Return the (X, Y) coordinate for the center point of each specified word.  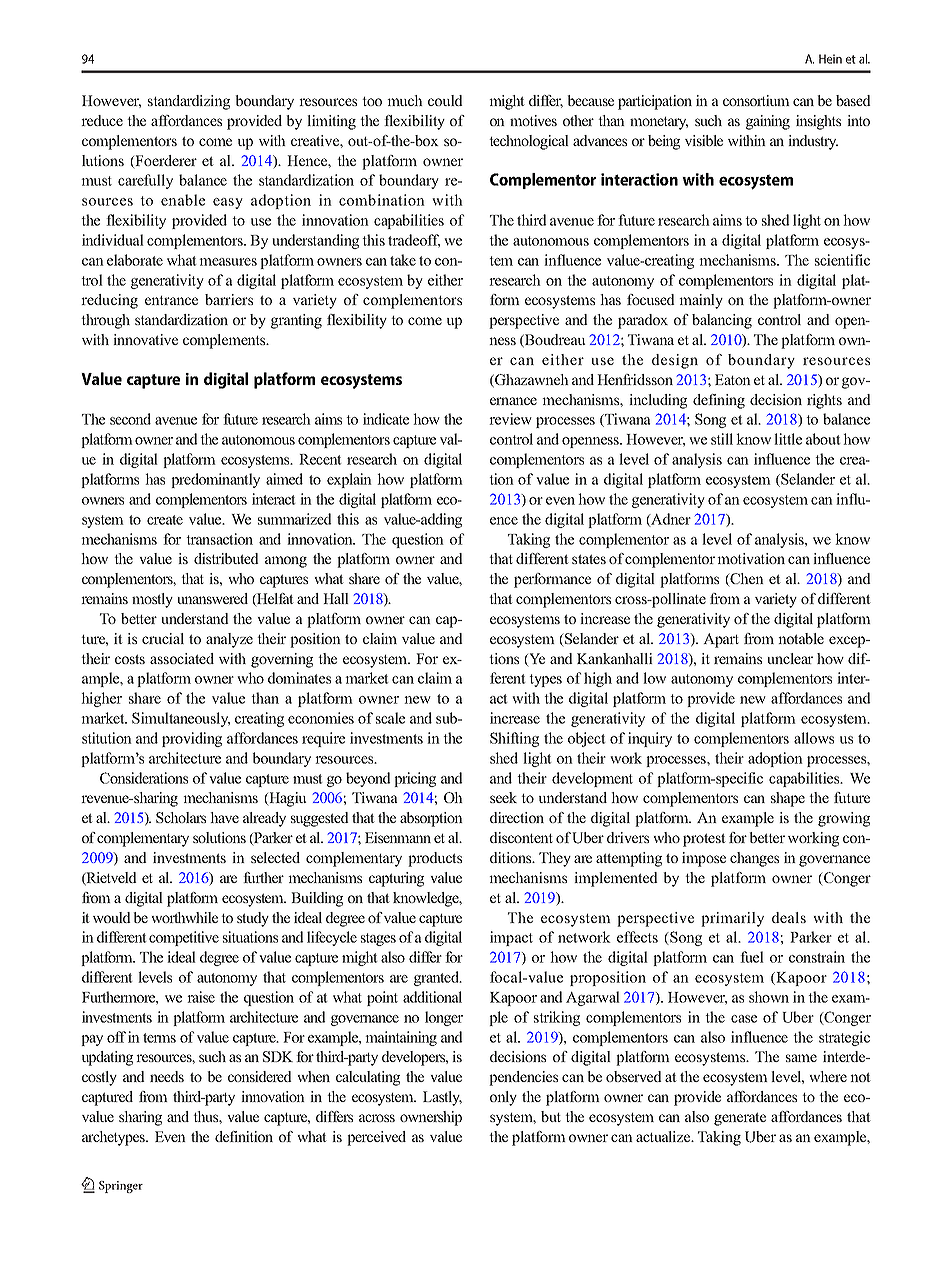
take (403, 260)
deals (789, 917)
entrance (171, 300)
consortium (756, 100)
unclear (790, 658)
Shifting (514, 739)
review (510, 419)
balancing (722, 321)
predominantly (215, 480)
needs (167, 1076)
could (445, 100)
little (788, 439)
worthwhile (184, 917)
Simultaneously (181, 719)
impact (511, 938)
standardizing (189, 102)
